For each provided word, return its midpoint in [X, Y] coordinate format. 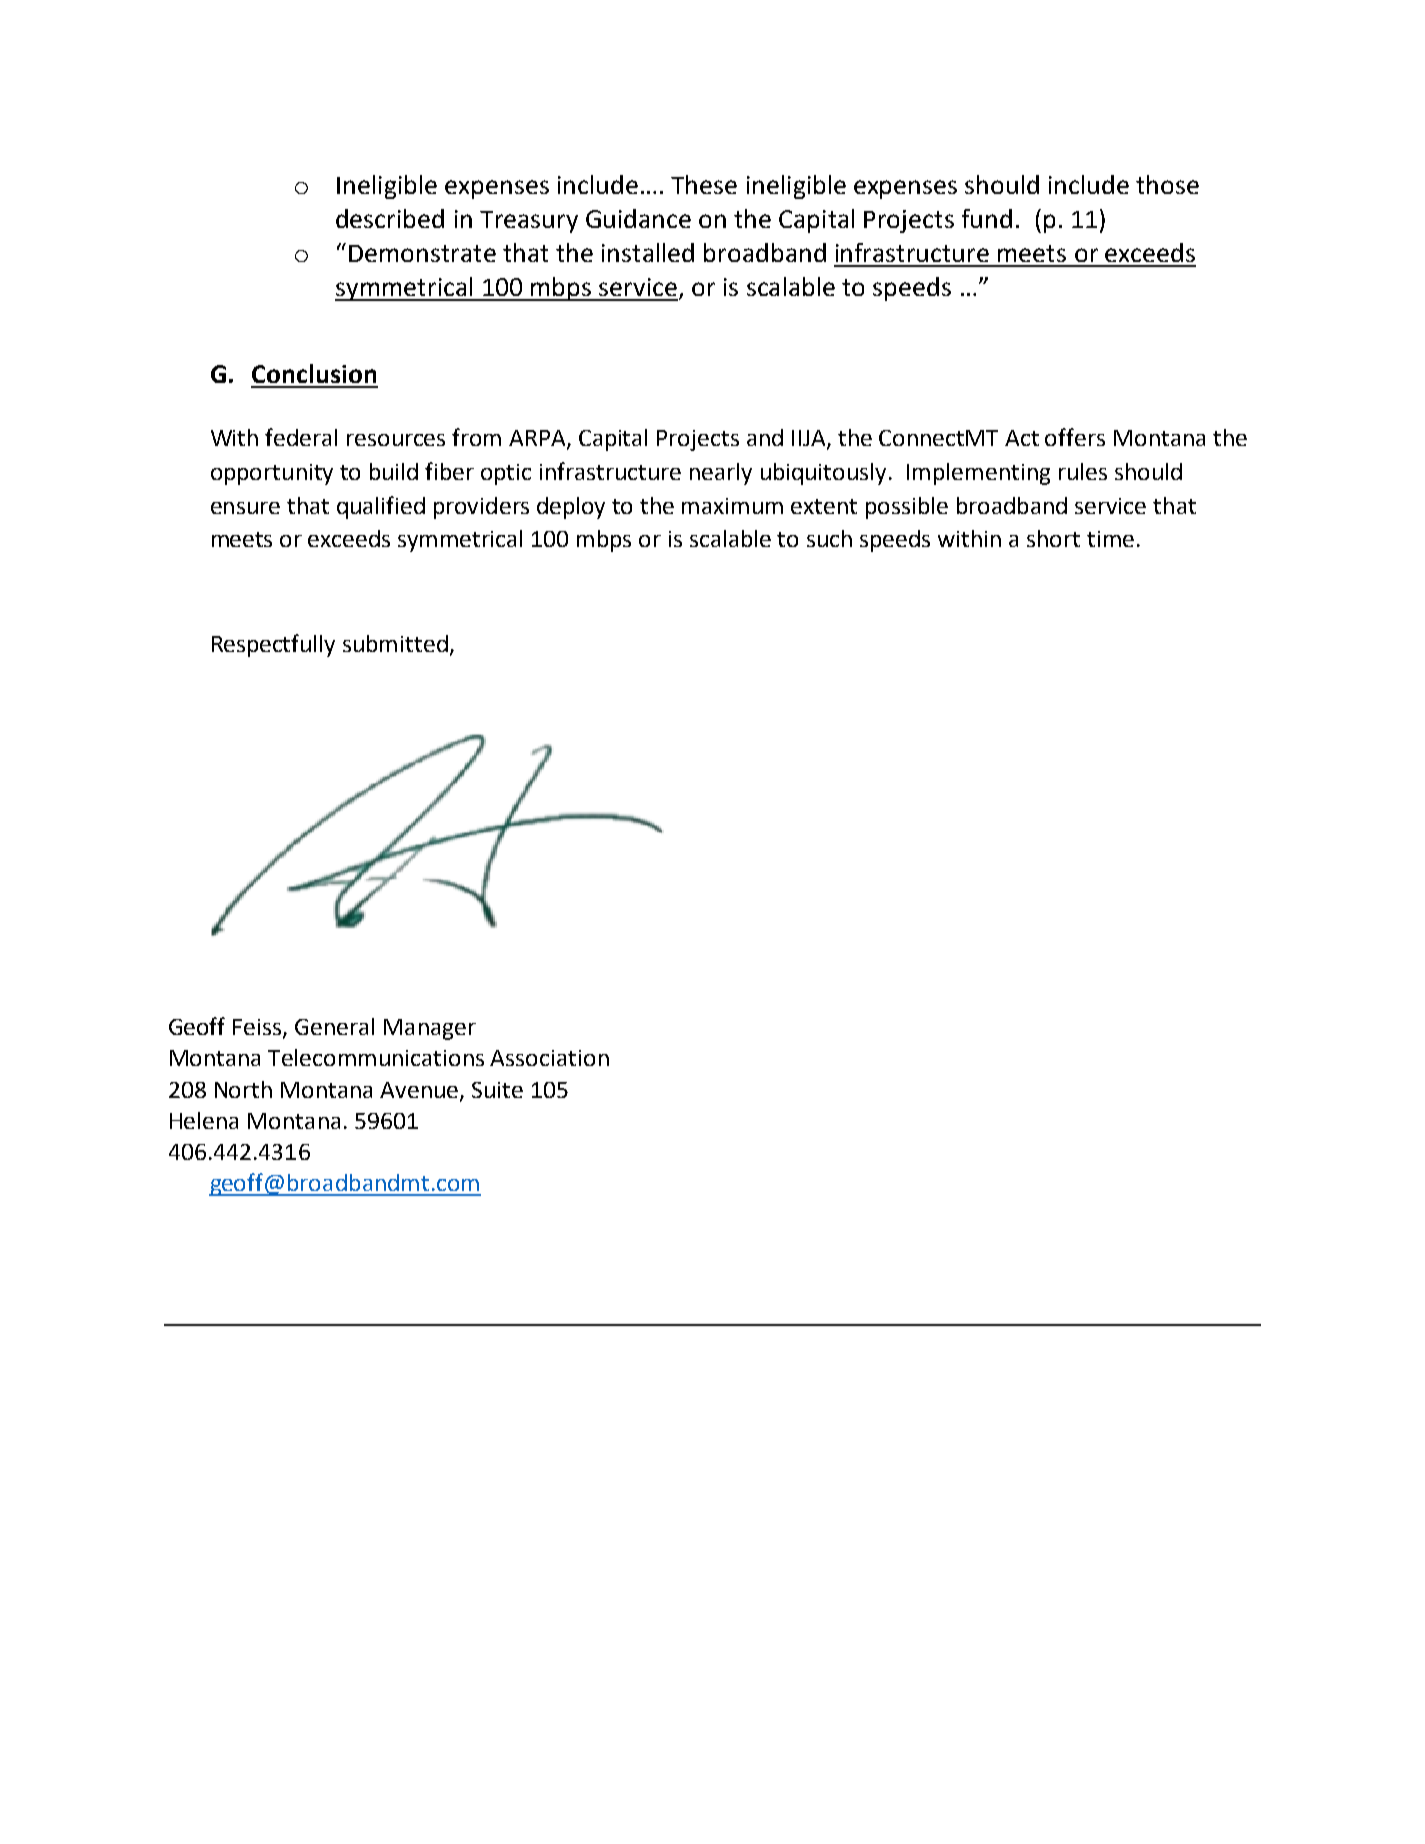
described [390, 218]
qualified [381, 507]
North [243, 1089]
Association [549, 1058]
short [1053, 538]
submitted [395, 643]
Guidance [638, 218]
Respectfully [273, 645]
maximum [732, 506]
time [1110, 539]
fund [987, 218]
